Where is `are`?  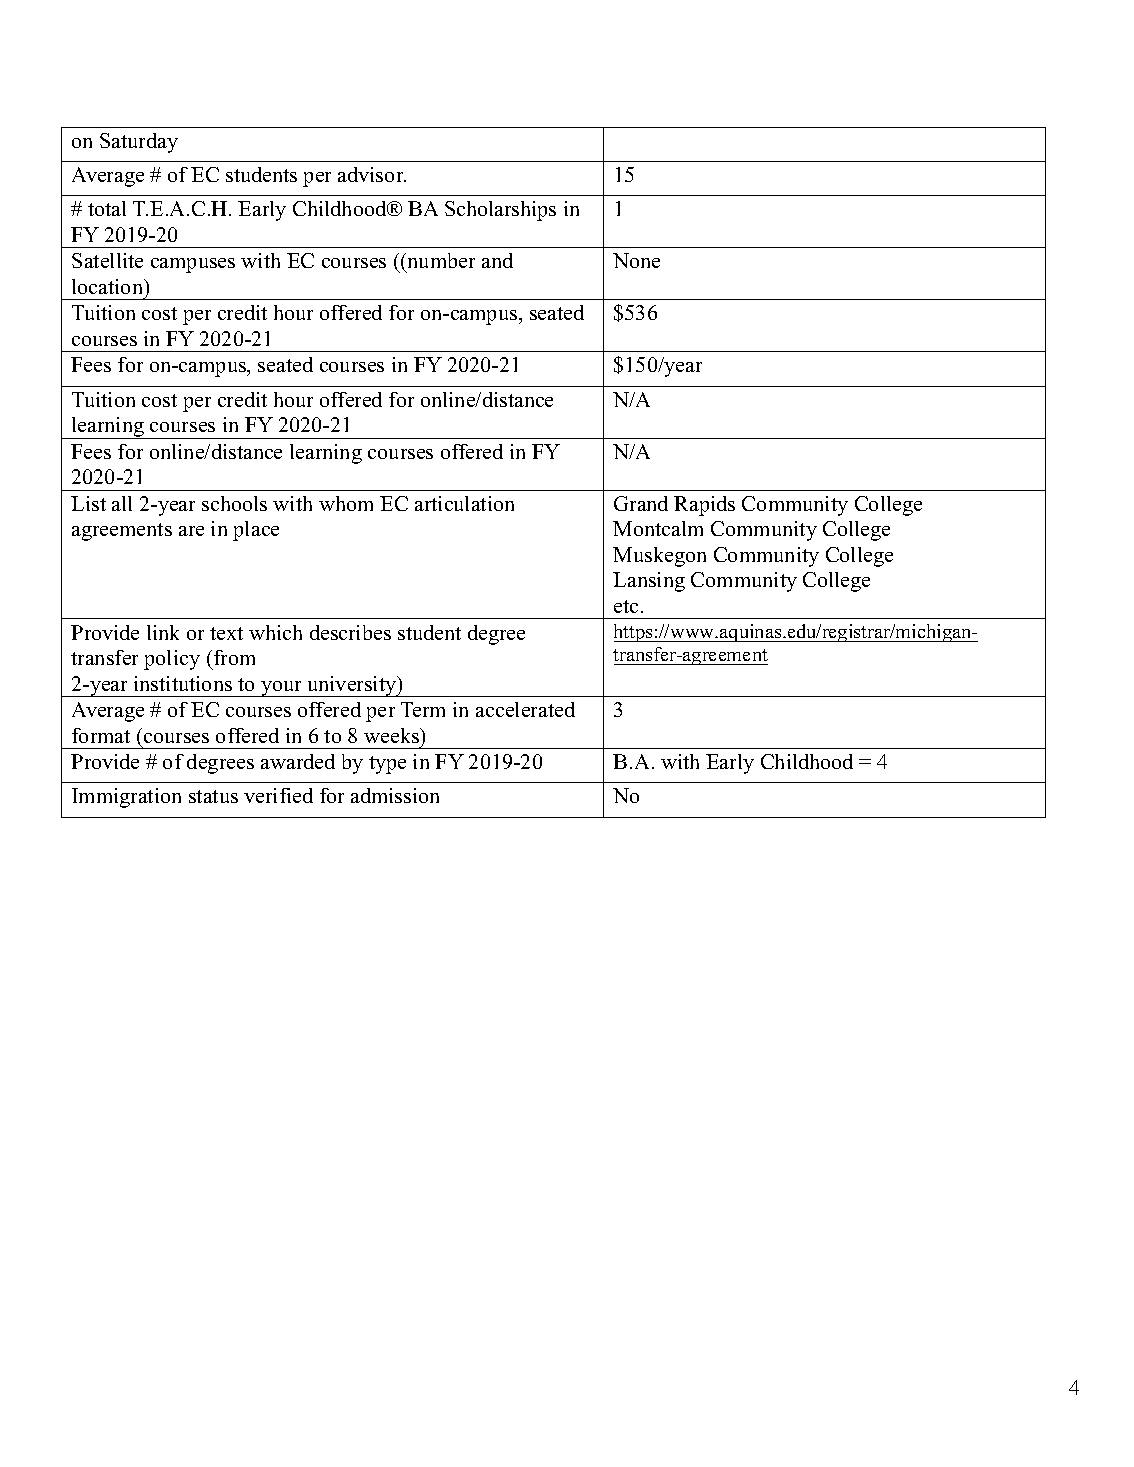 are is located at coordinates (191, 531).
